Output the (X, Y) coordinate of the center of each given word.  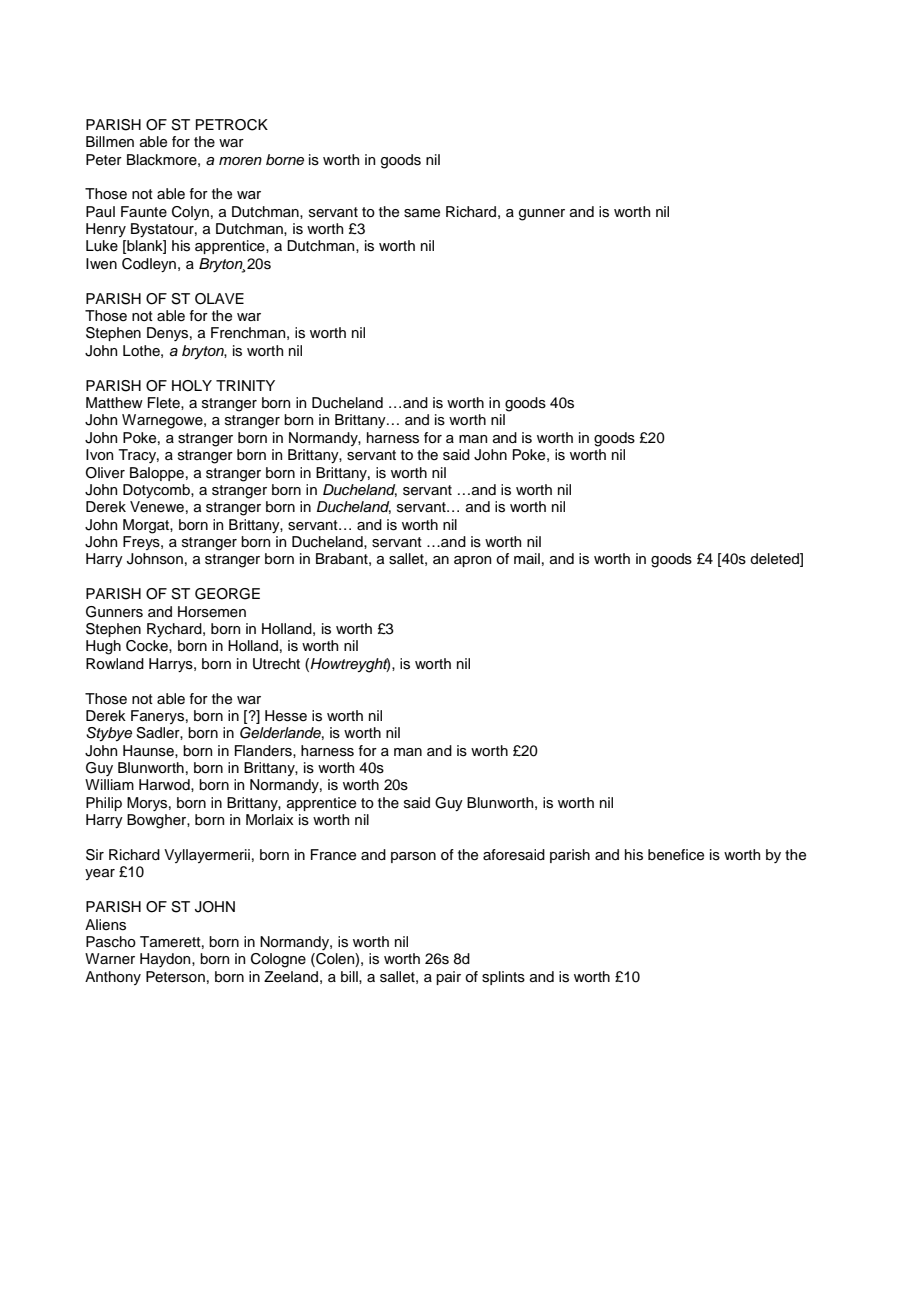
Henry (106, 230)
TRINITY (245, 385)
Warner (110, 959)
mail (527, 558)
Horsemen (212, 612)
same (422, 213)
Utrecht (276, 664)
